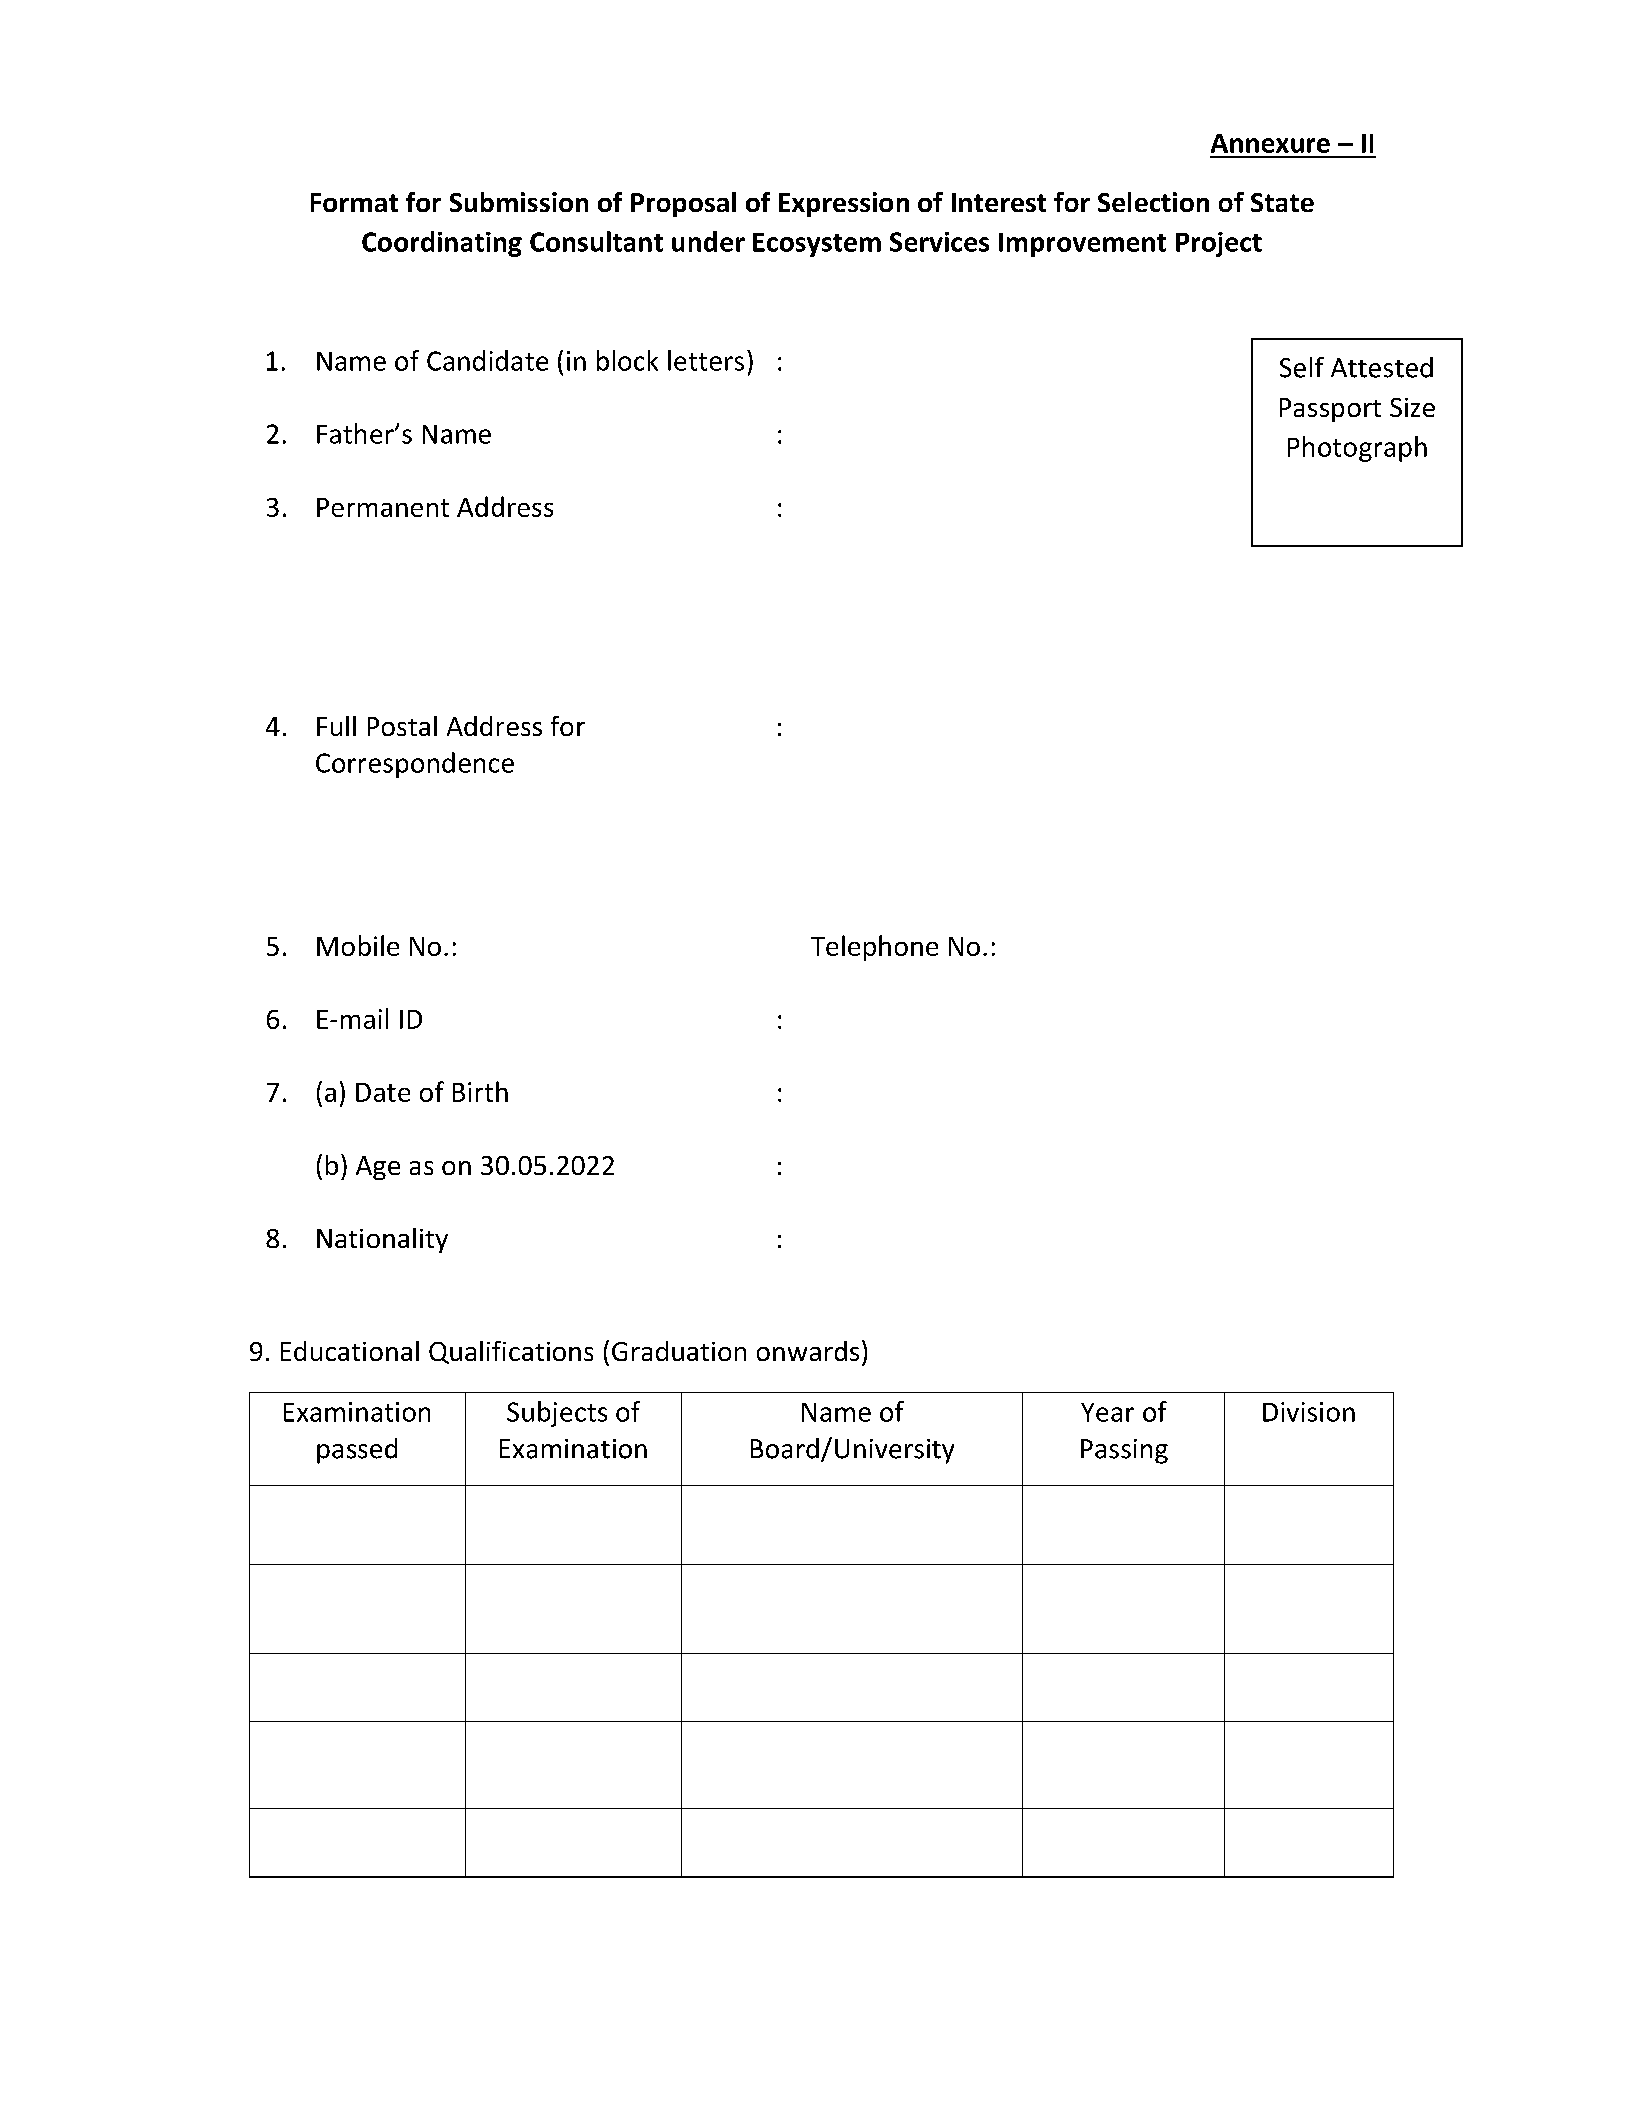 This screenshot has height=2104, width=1626. Describe the element at coordinates (1330, 410) in the screenshot. I see `Passport` at that location.
